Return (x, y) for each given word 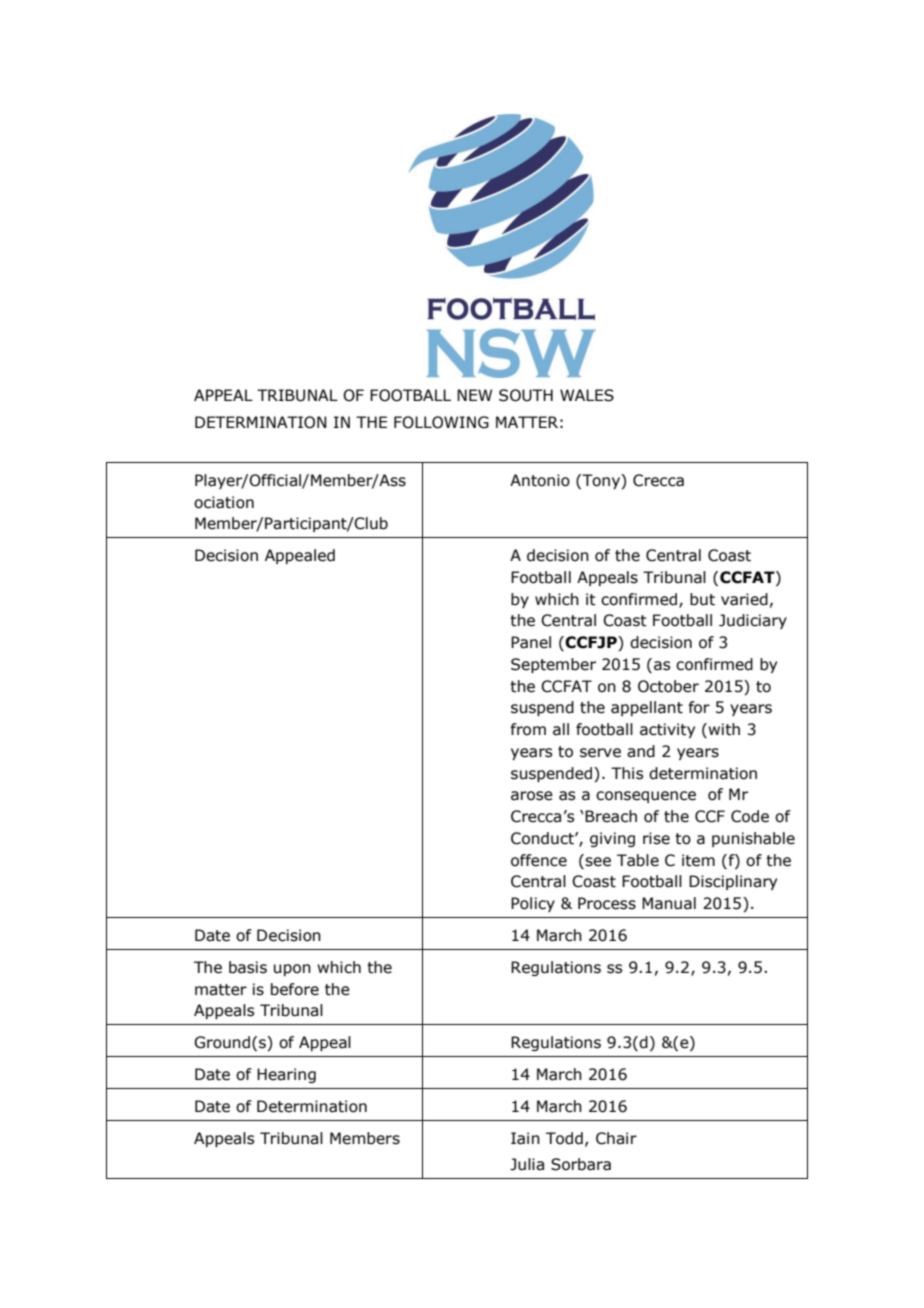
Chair (616, 1138)
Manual (669, 903)
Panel (531, 642)
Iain (525, 1138)
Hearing (286, 1075)
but (702, 599)
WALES (587, 395)
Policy (533, 904)
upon (292, 970)
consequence (646, 797)
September (553, 665)
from (528, 729)
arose (532, 796)
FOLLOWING (441, 422)
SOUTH (526, 395)
